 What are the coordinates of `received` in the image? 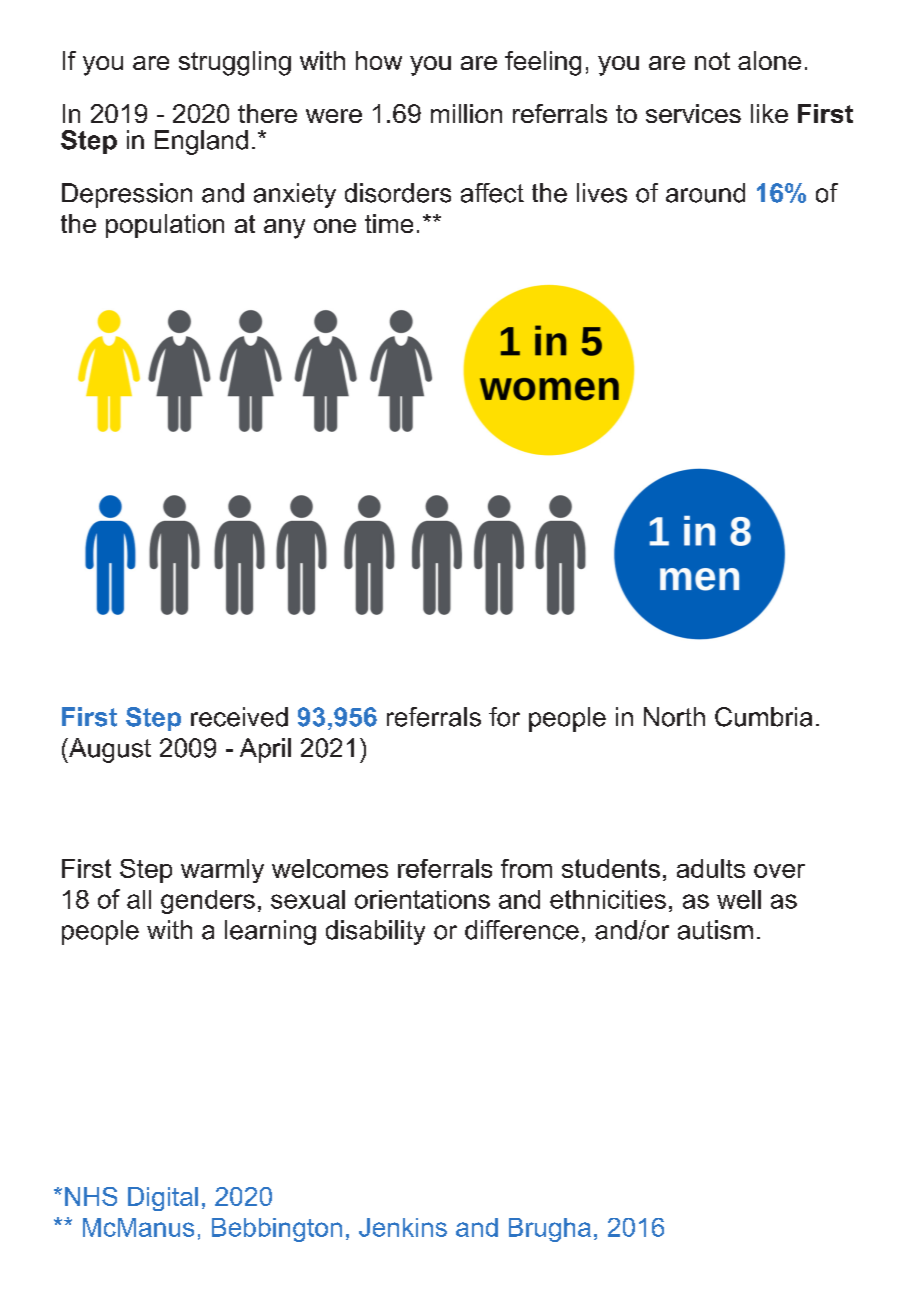 It's located at (239, 717).
